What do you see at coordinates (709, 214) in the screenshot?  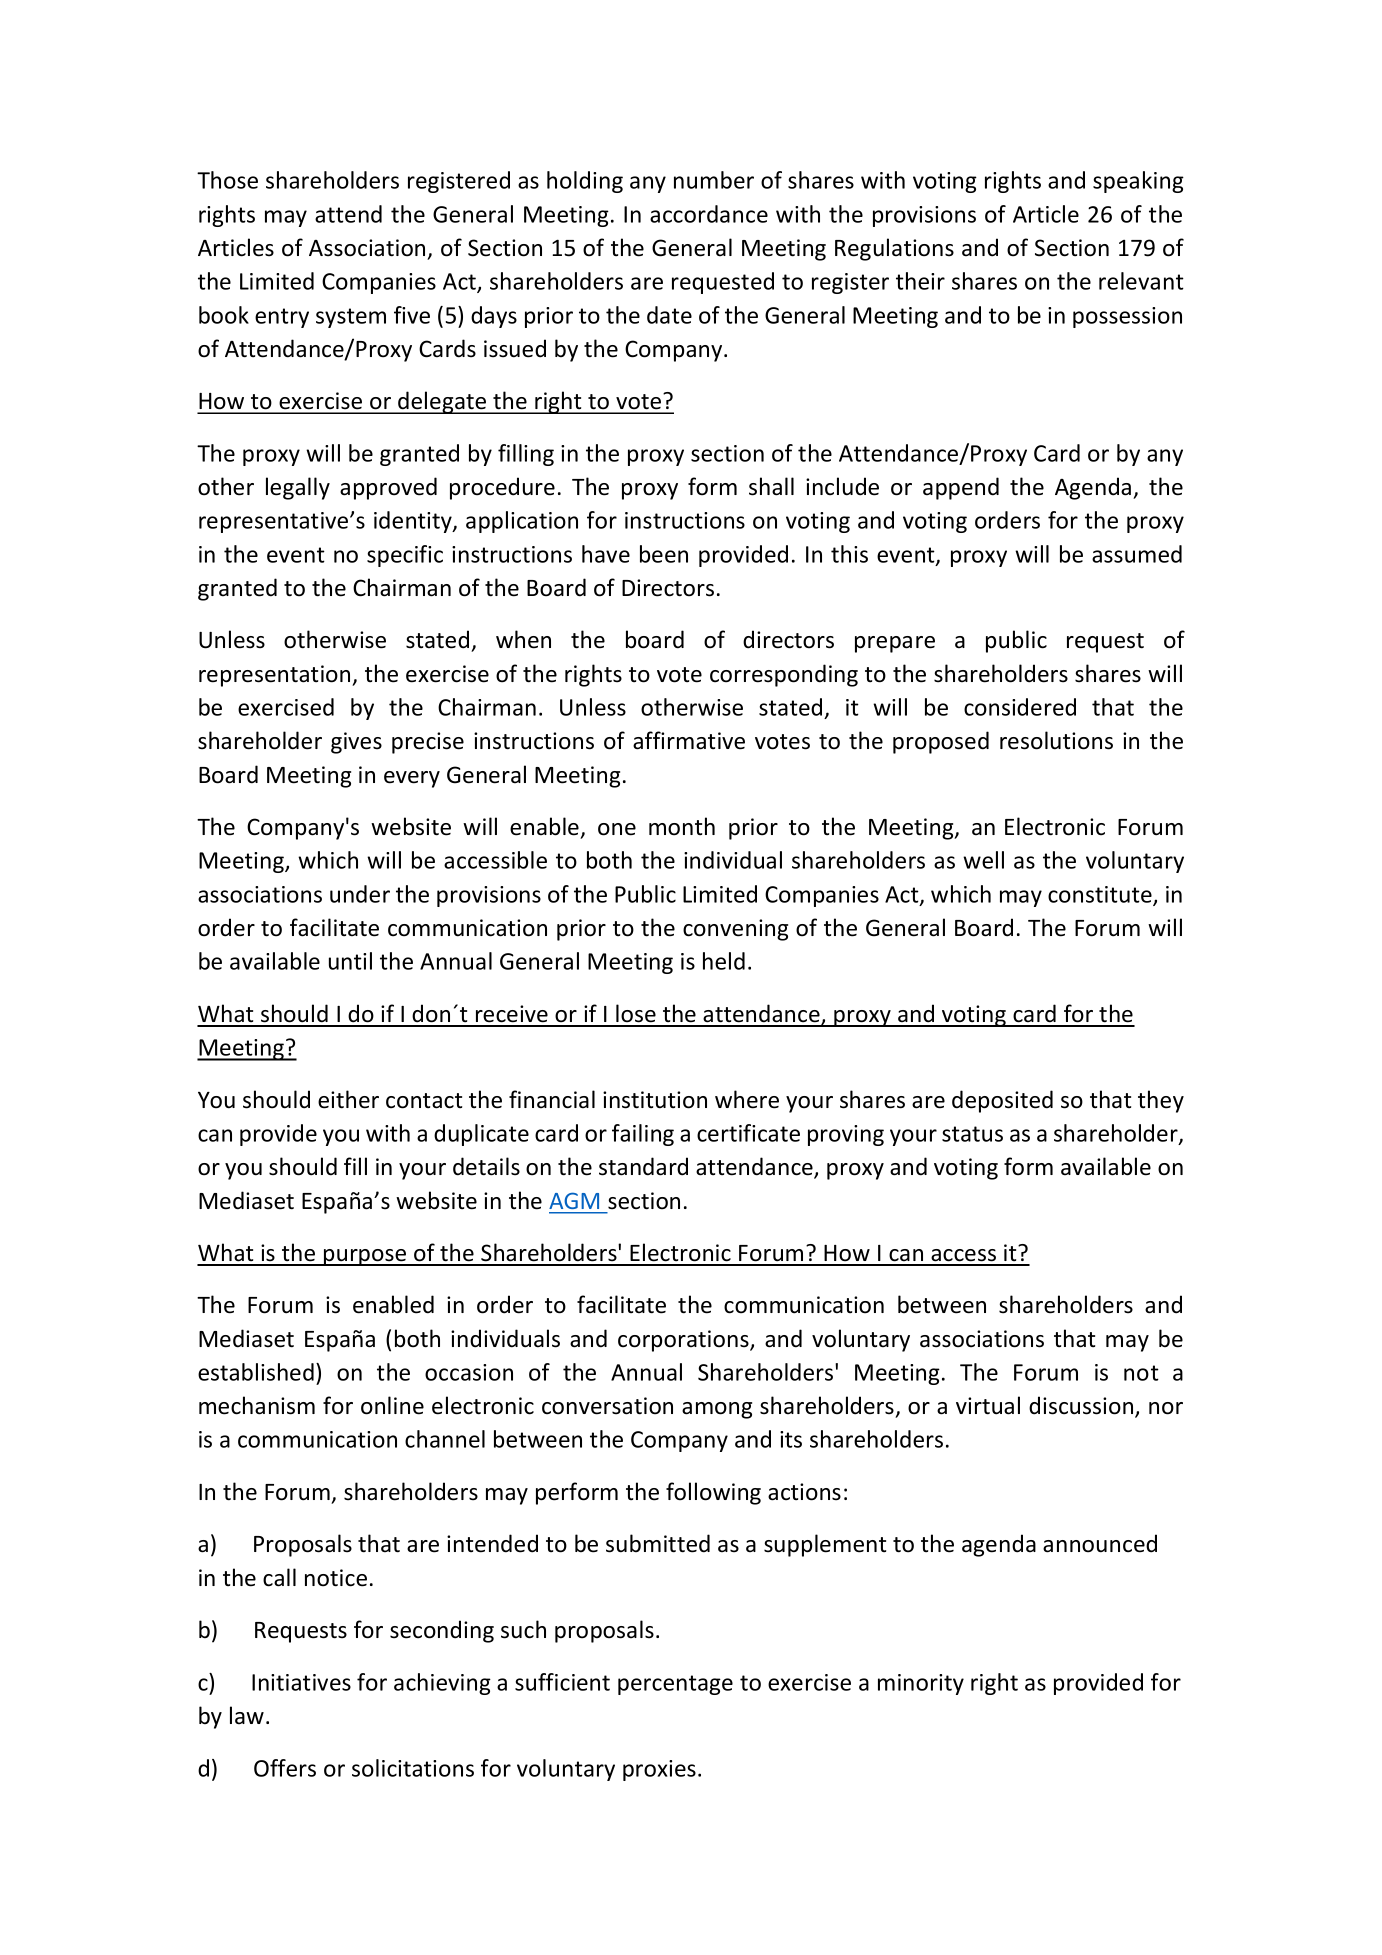 I see `accordance` at bounding box center [709, 214].
